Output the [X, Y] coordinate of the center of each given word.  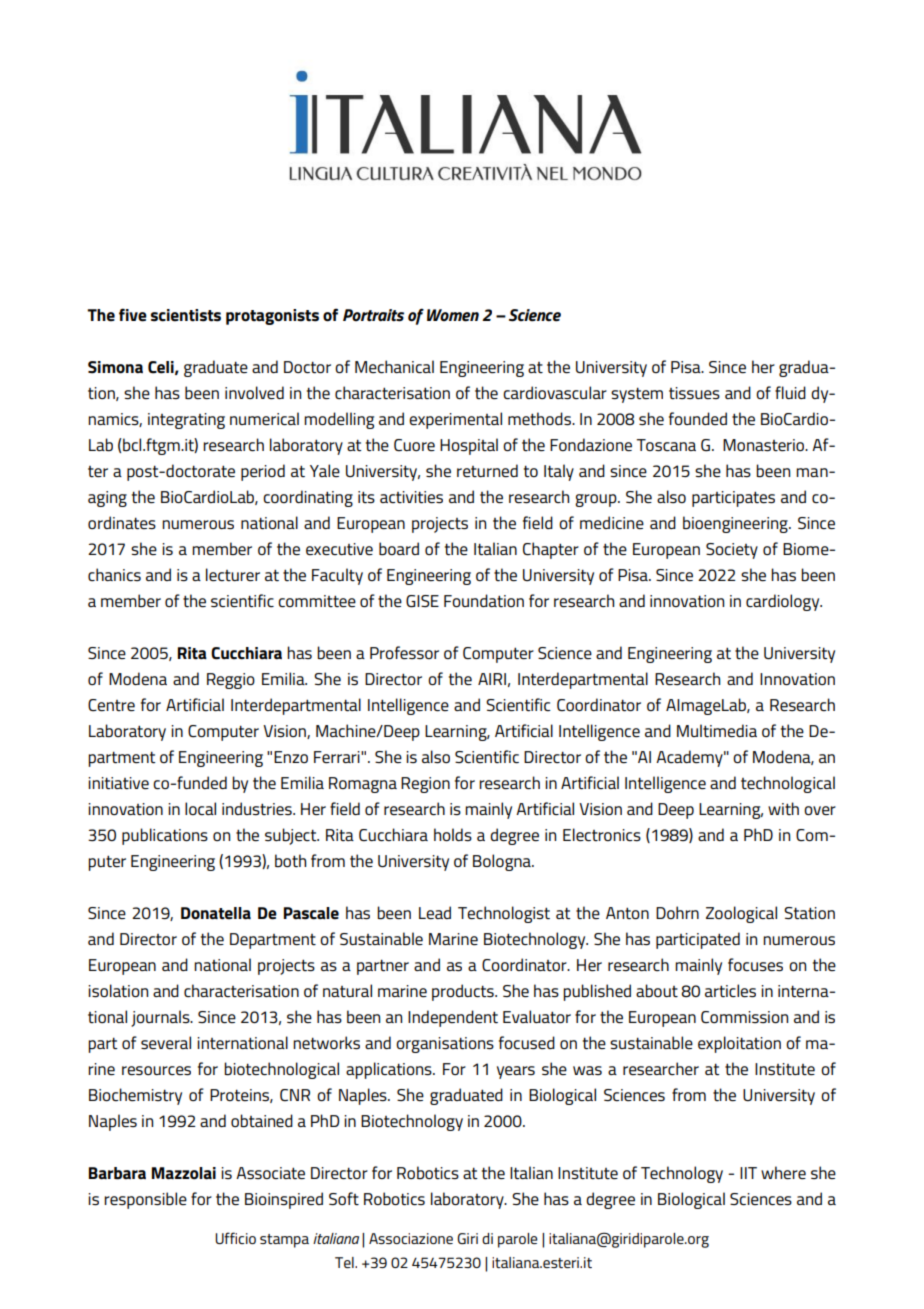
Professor [404, 652]
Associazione [411, 1238]
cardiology [784, 602]
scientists [186, 315]
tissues [694, 393]
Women [453, 315]
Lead [435, 912]
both [290, 860]
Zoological [741, 914]
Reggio [231, 681]
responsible [145, 1200]
